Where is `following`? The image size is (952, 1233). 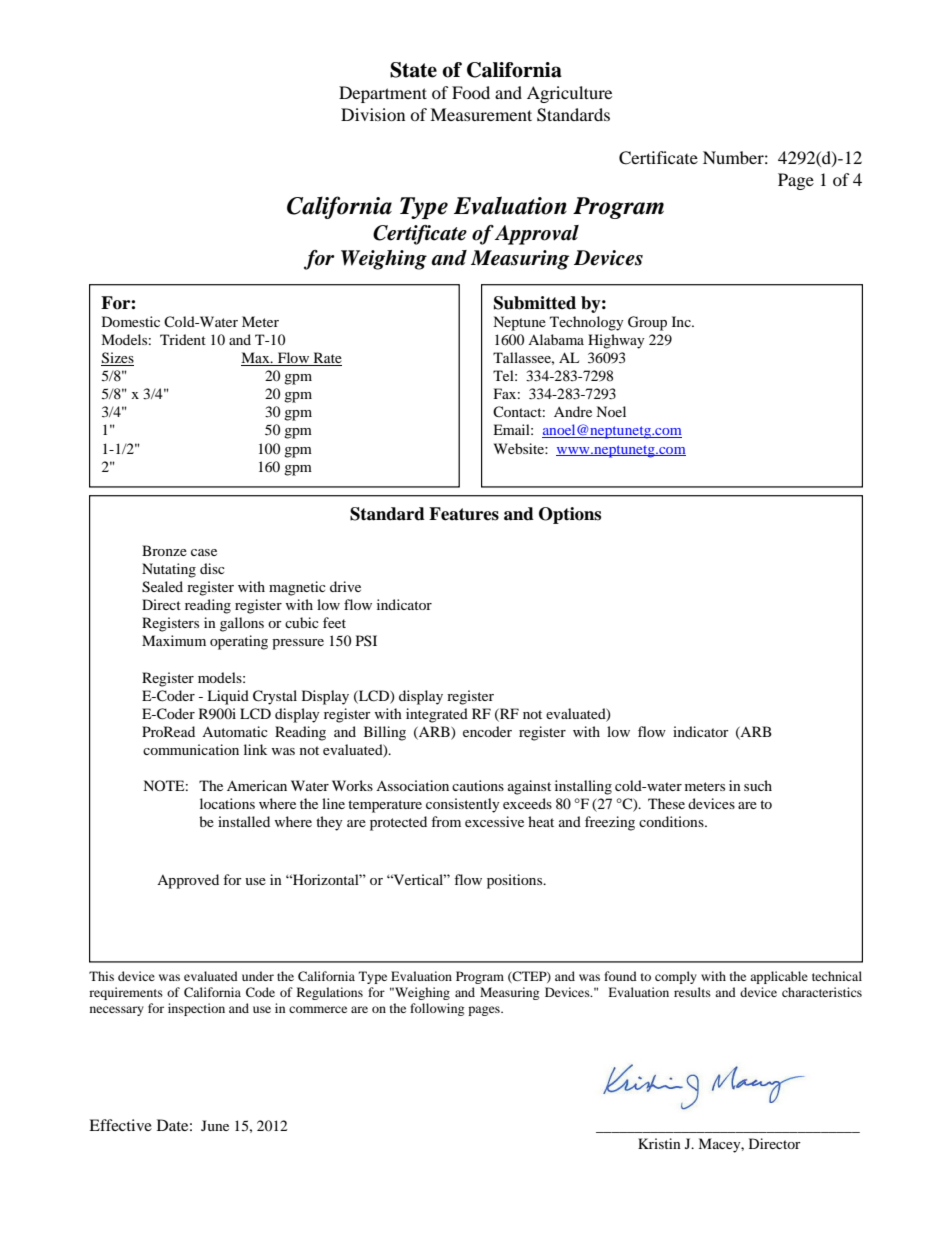 following is located at coordinates (437, 1009).
